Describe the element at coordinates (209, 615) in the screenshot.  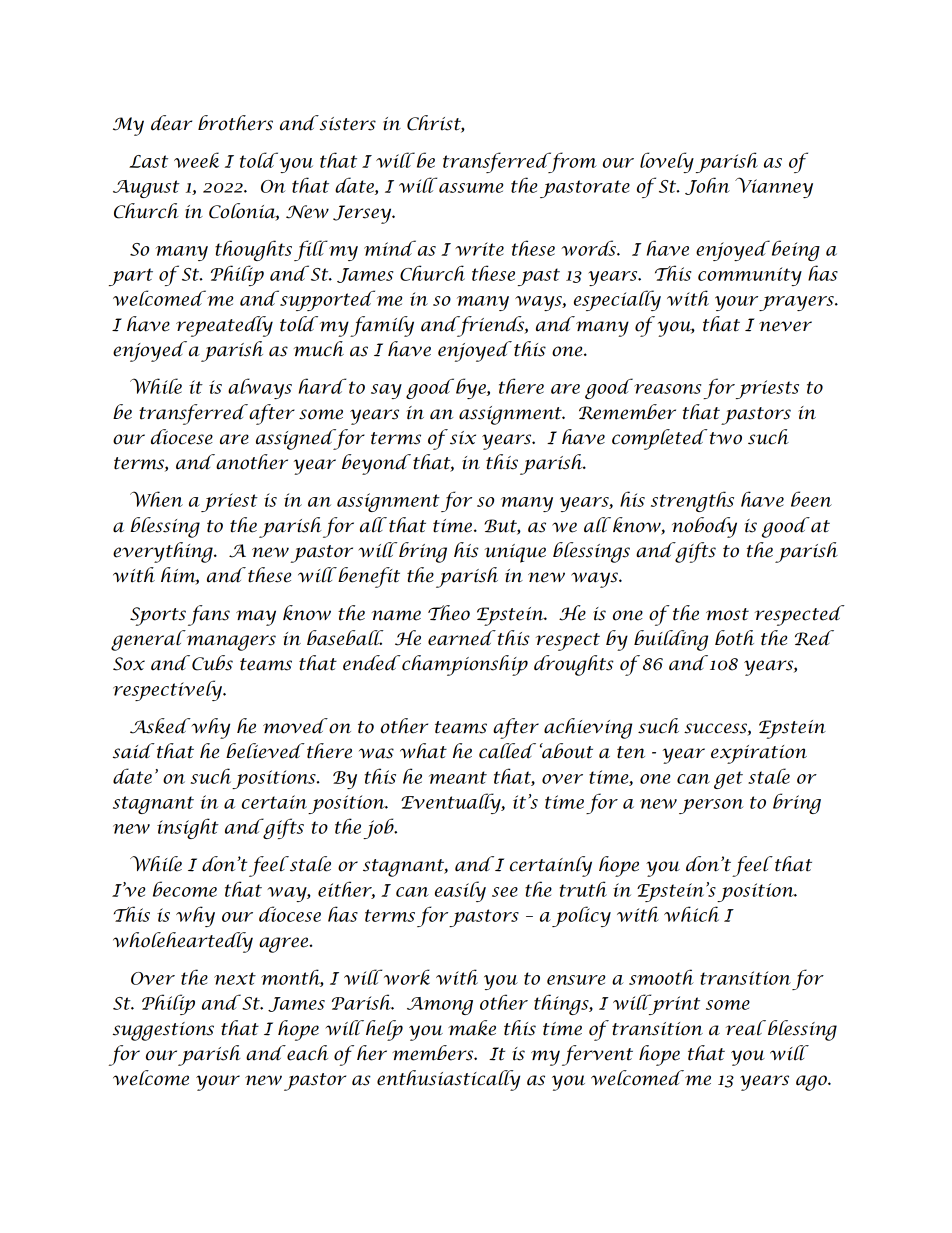
I see `fans` at that location.
